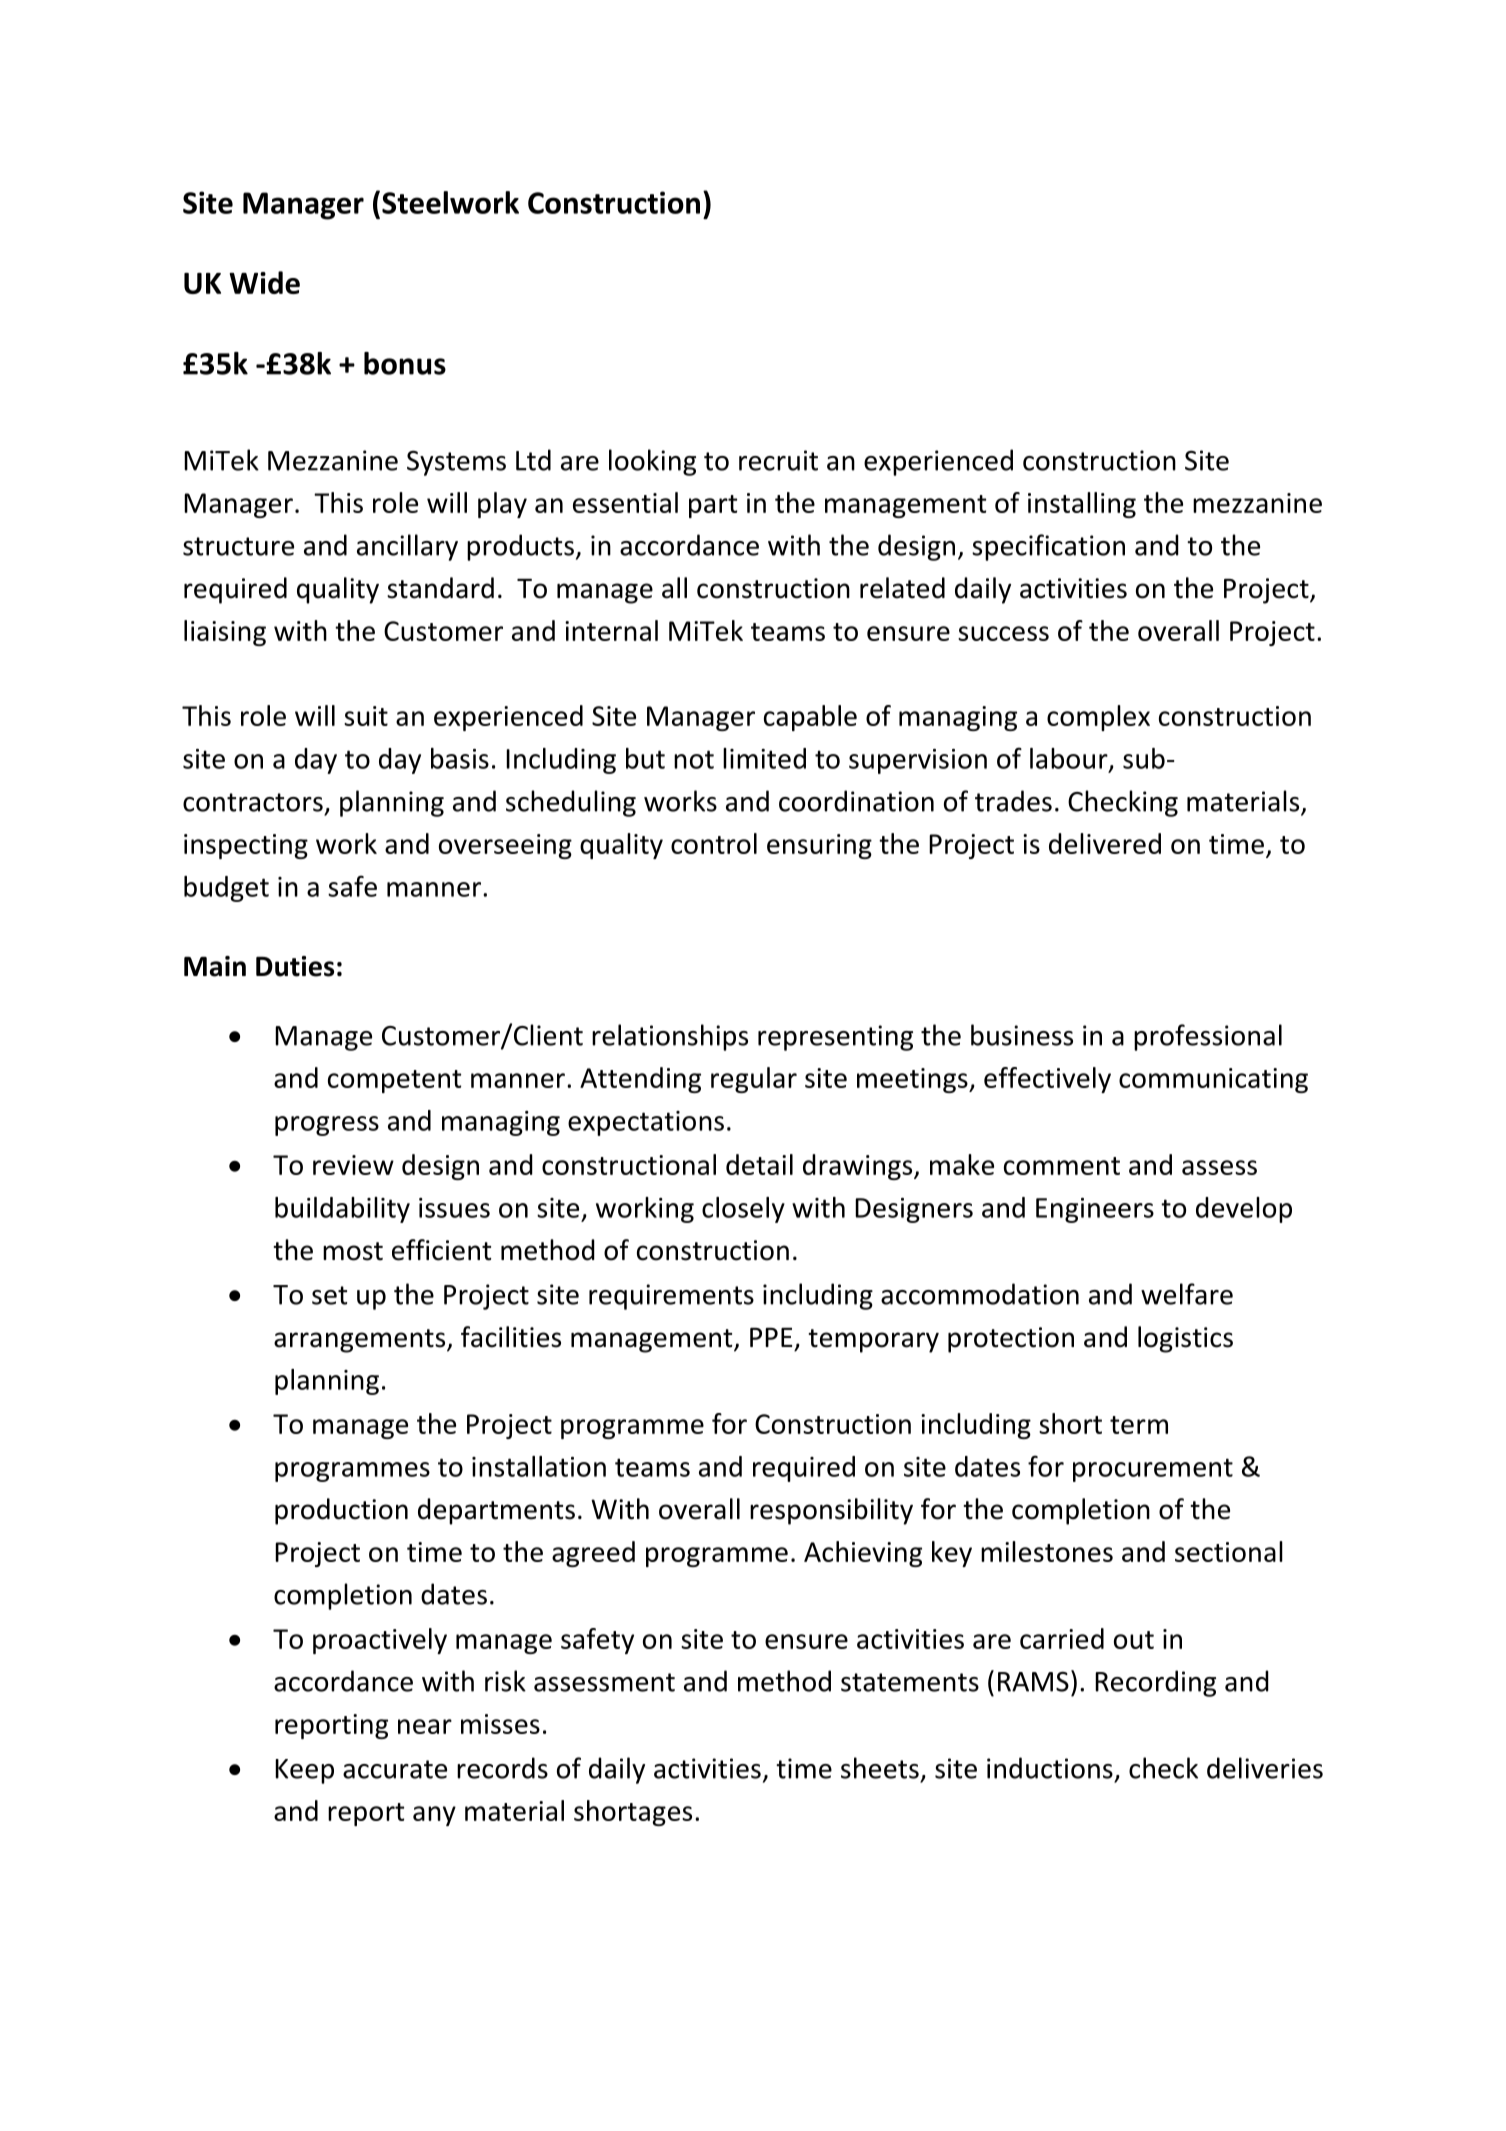 The width and height of the screenshot is (1506, 2131). What do you see at coordinates (671, 1297) in the screenshot?
I see `requirements` at bounding box center [671, 1297].
